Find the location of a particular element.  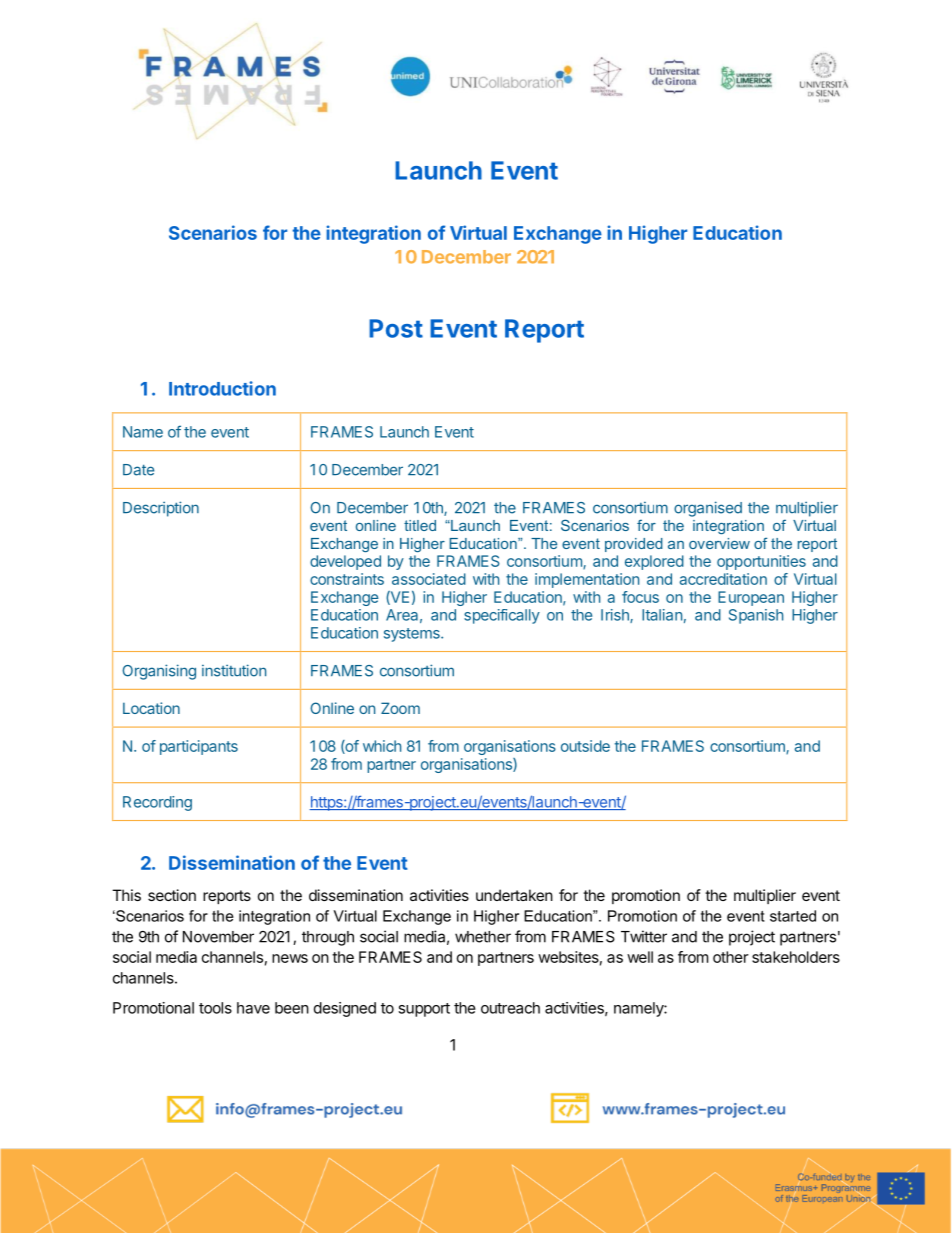

other is located at coordinates (731, 957).
